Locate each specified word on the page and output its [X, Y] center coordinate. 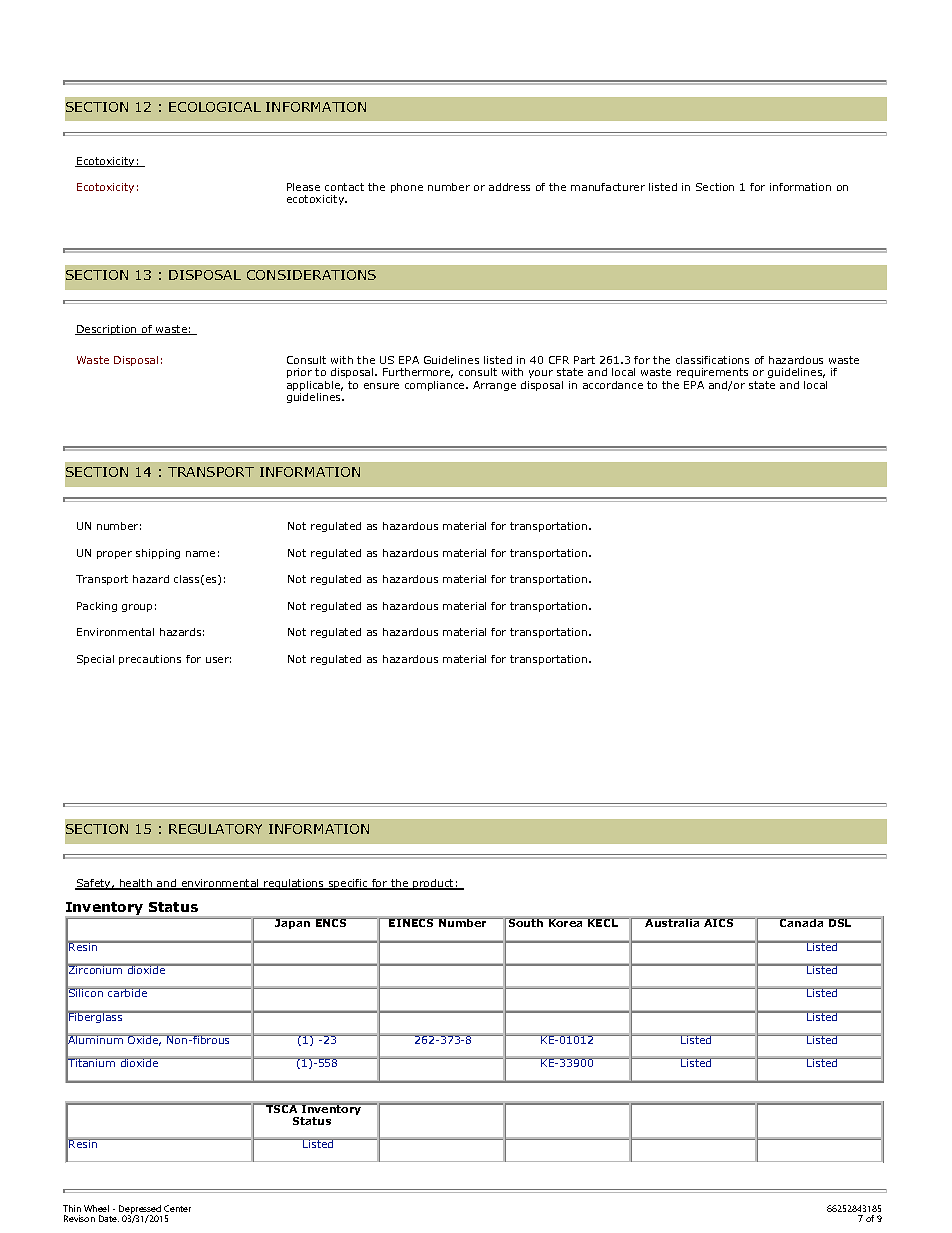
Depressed [140, 1211]
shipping [158, 554]
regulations [294, 884]
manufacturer [608, 187]
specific [348, 884]
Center [177, 1208]
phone [407, 188]
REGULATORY [215, 829]
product [433, 884]
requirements [712, 373]
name [200, 554]
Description [107, 330]
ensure [381, 386]
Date [109, 1218]
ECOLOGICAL [215, 107]
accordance [613, 385]
